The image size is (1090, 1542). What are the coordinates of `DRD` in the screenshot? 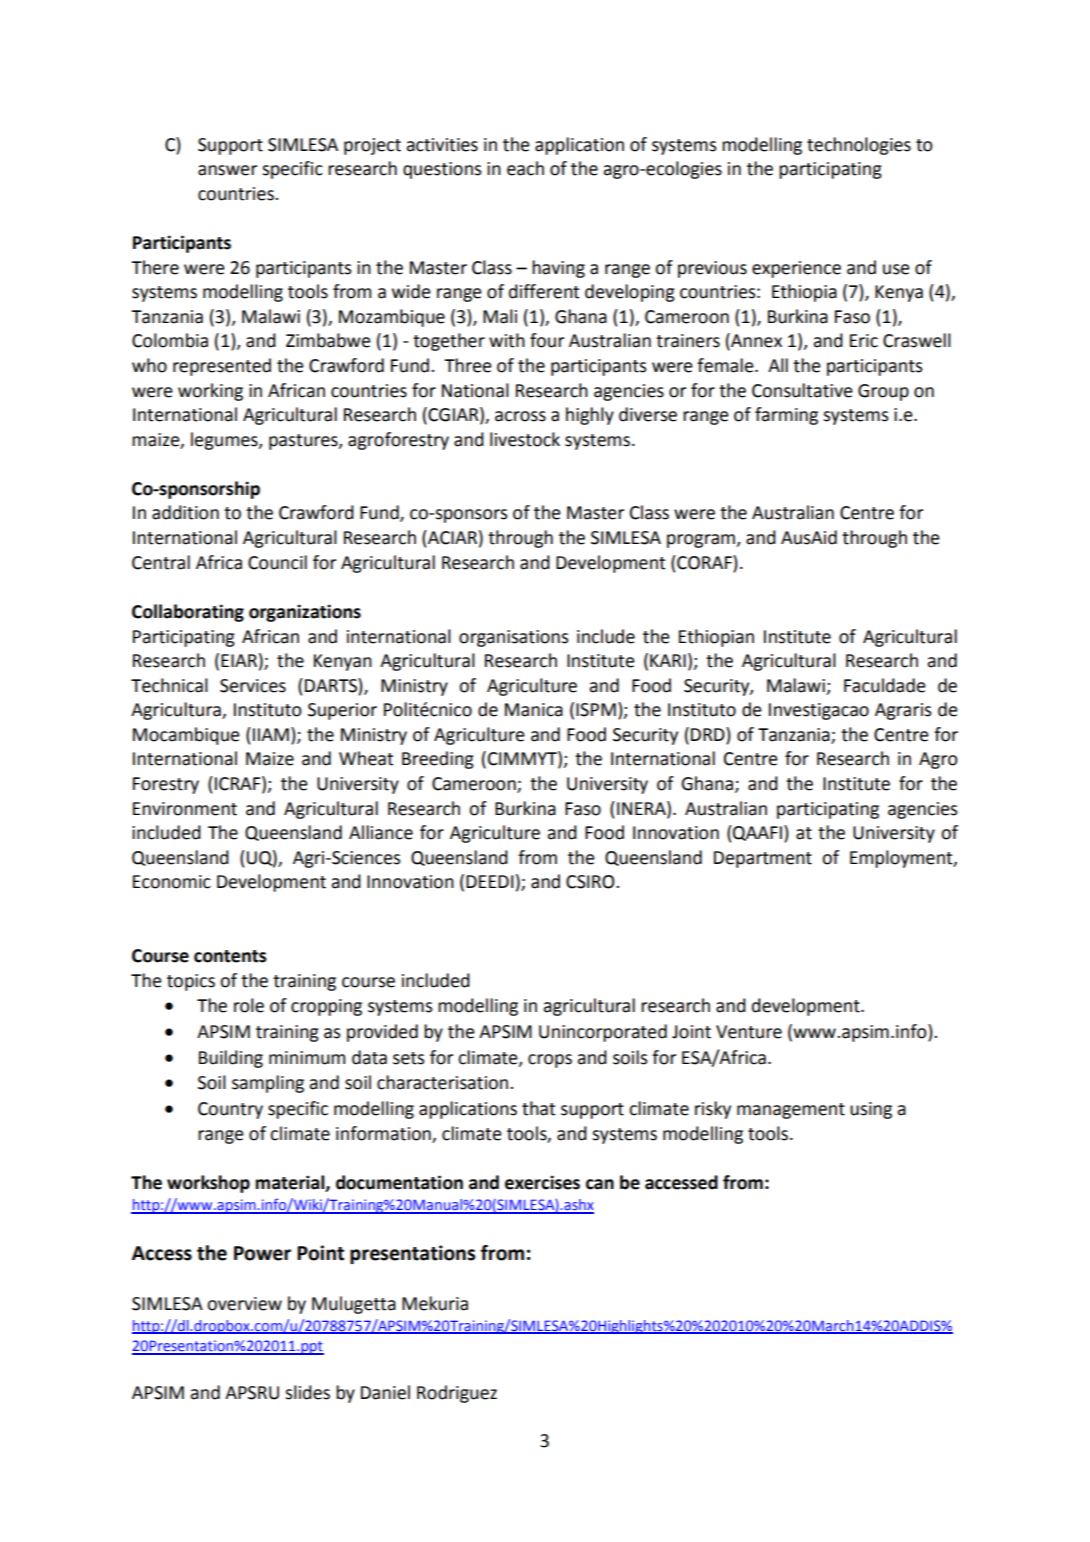 It's located at (709, 734).
